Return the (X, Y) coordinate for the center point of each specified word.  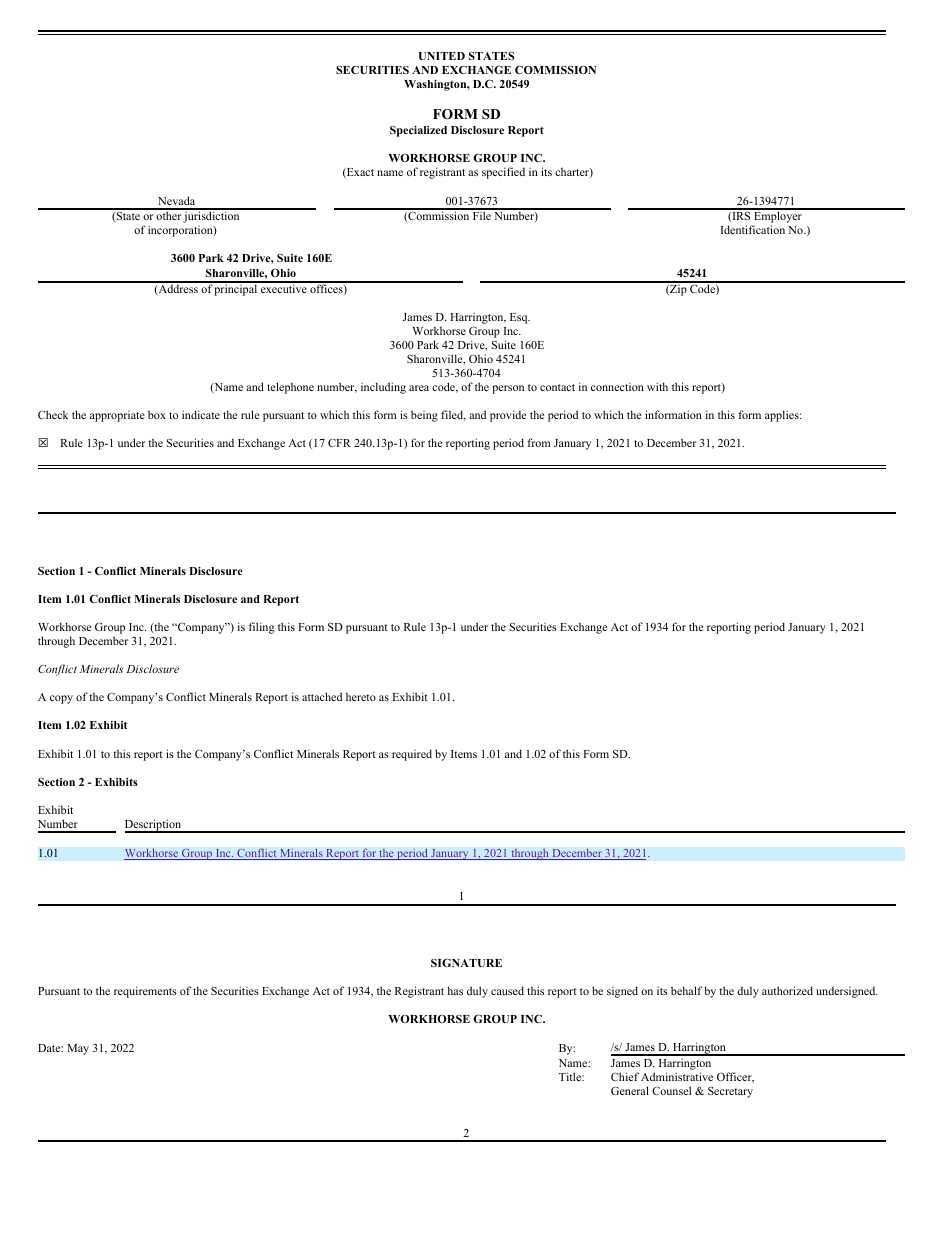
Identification (753, 229)
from (538, 442)
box (157, 414)
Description (154, 826)
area (419, 388)
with (657, 386)
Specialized (418, 131)
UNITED (442, 56)
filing (262, 628)
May (78, 1049)
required (412, 755)
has (455, 990)
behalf (686, 990)
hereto (361, 697)
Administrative (677, 1076)
